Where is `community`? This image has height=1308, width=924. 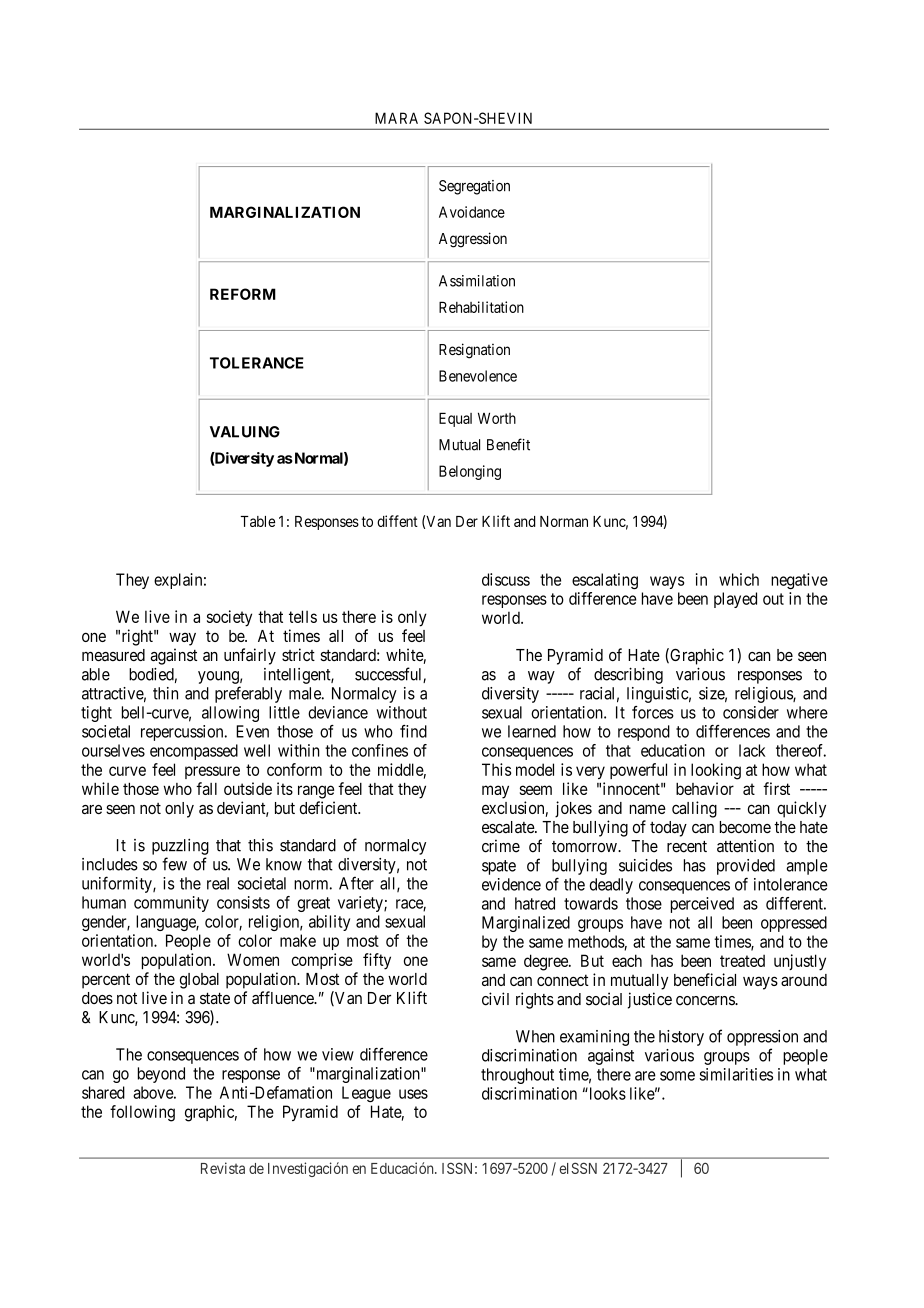 community is located at coordinates (171, 904).
